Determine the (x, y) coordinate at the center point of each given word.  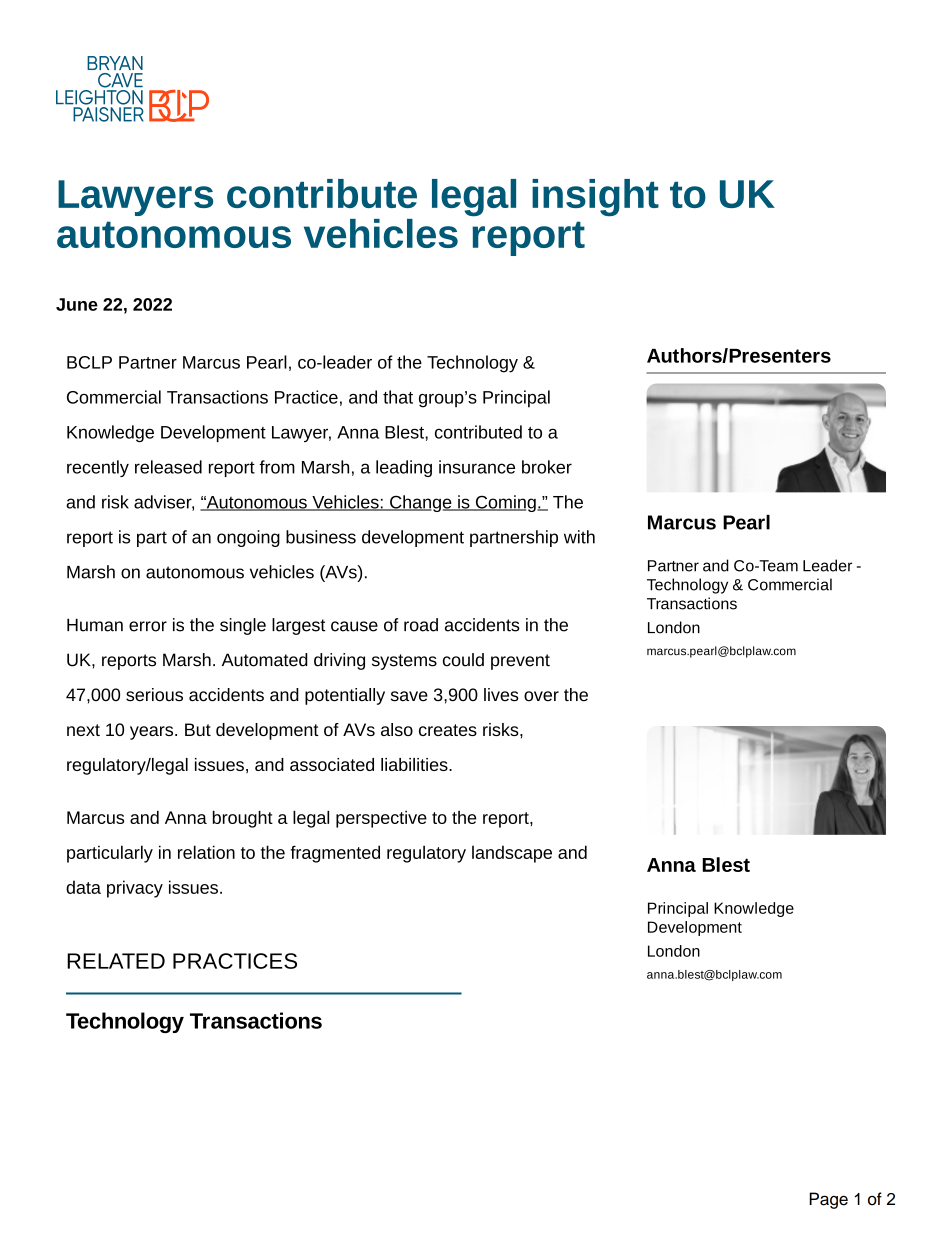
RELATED (116, 961)
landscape (512, 854)
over (541, 696)
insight (595, 198)
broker (547, 467)
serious (154, 695)
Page (828, 1200)
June (77, 304)
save (409, 696)
